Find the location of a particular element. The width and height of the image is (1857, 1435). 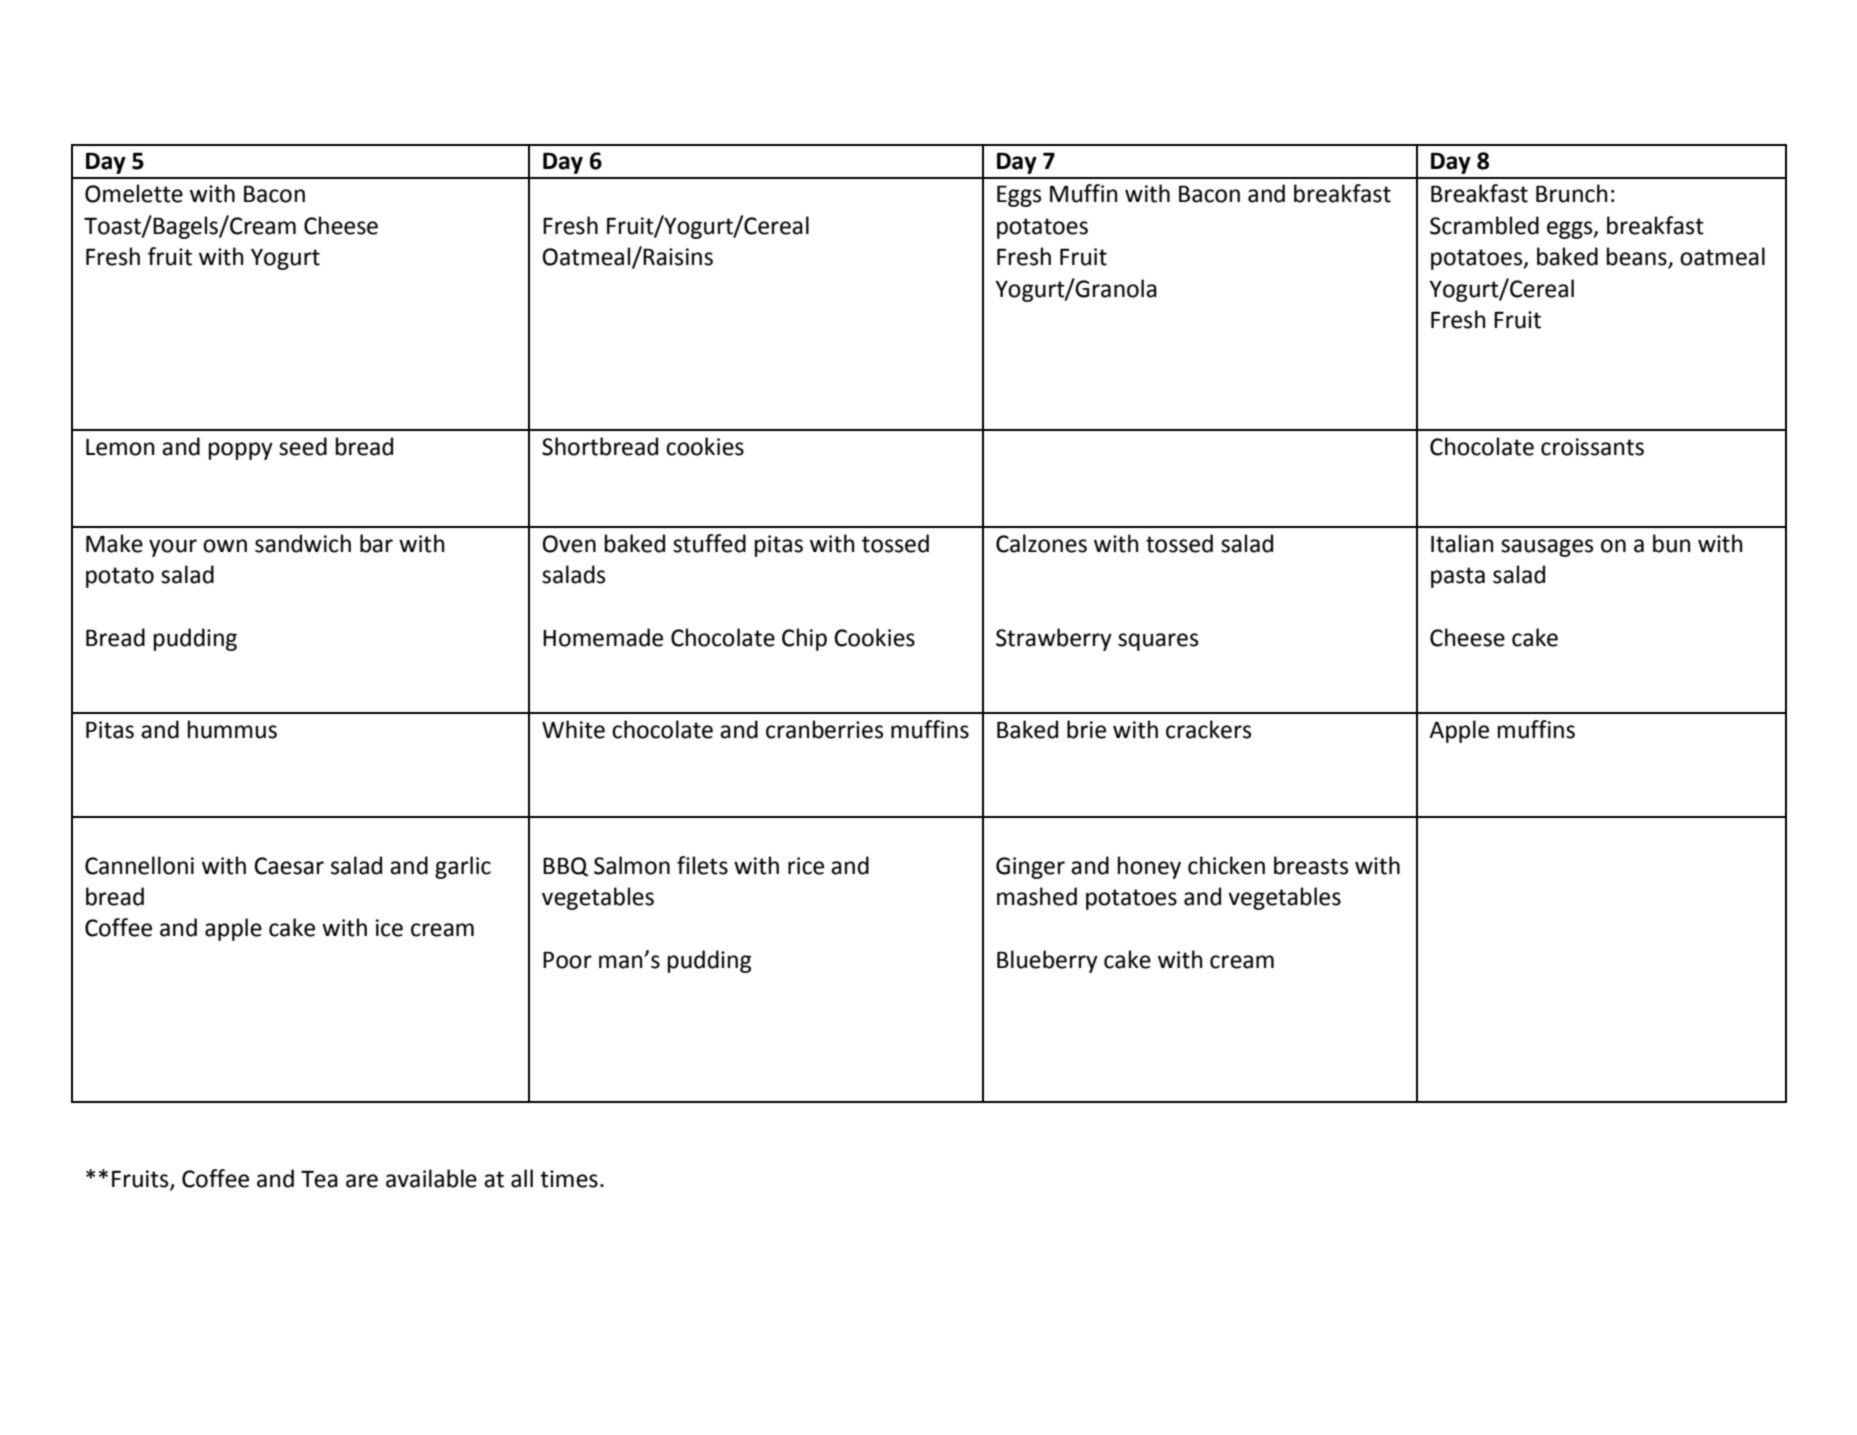

Calzones is located at coordinates (1041, 543).
